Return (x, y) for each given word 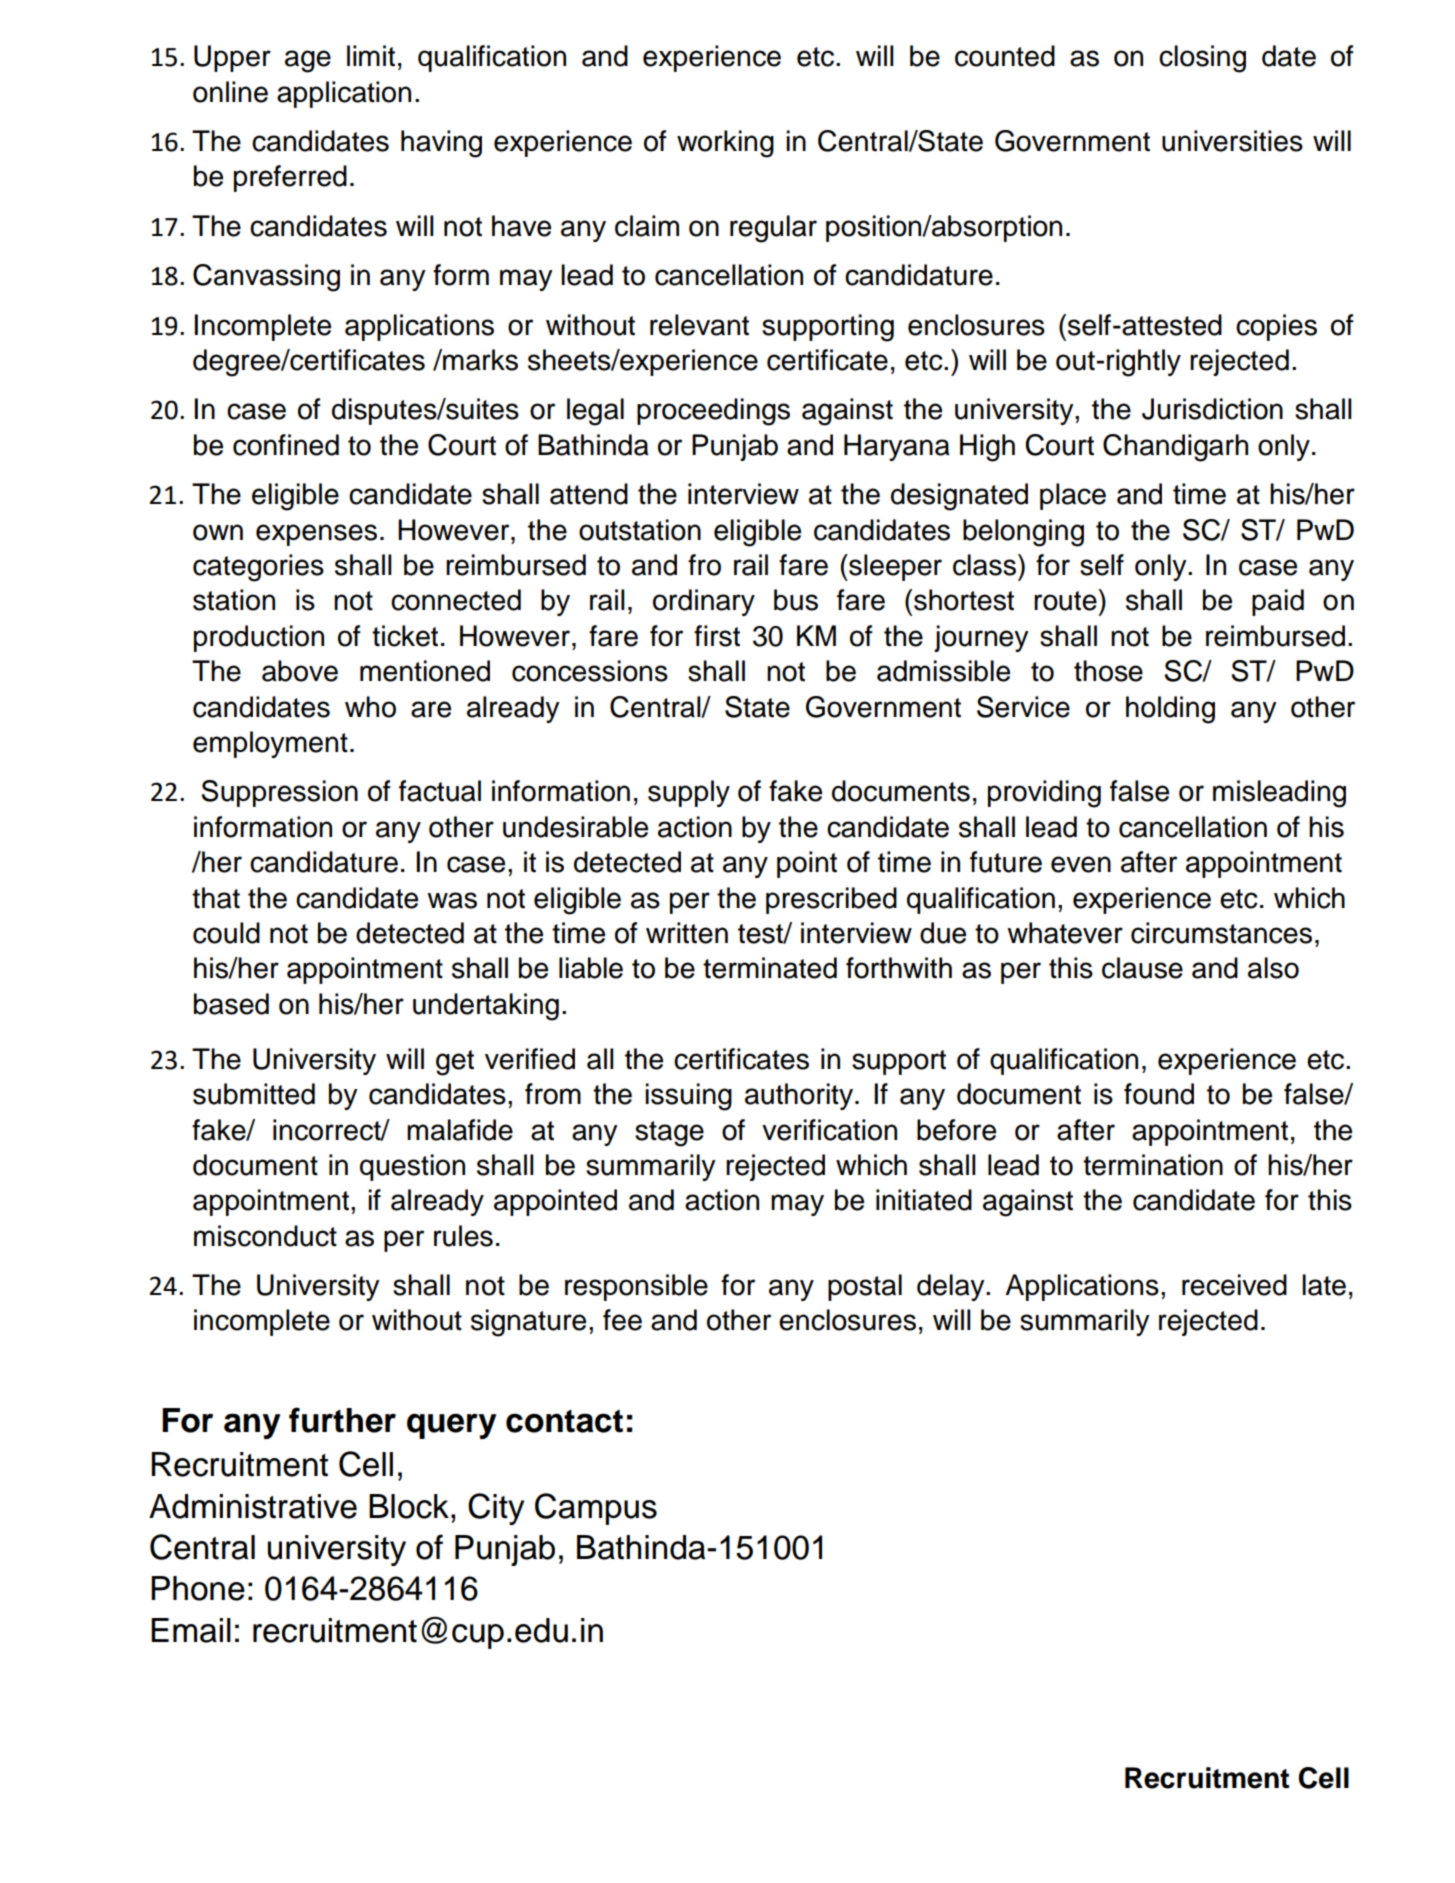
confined (286, 445)
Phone (198, 1588)
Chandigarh (1175, 448)
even (1081, 864)
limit (371, 56)
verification (829, 1130)
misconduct (265, 1236)
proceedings (713, 412)
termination (1153, 1165)
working (725, 144)
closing (1202, 59)
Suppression (279, 793)
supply (689, 793)
